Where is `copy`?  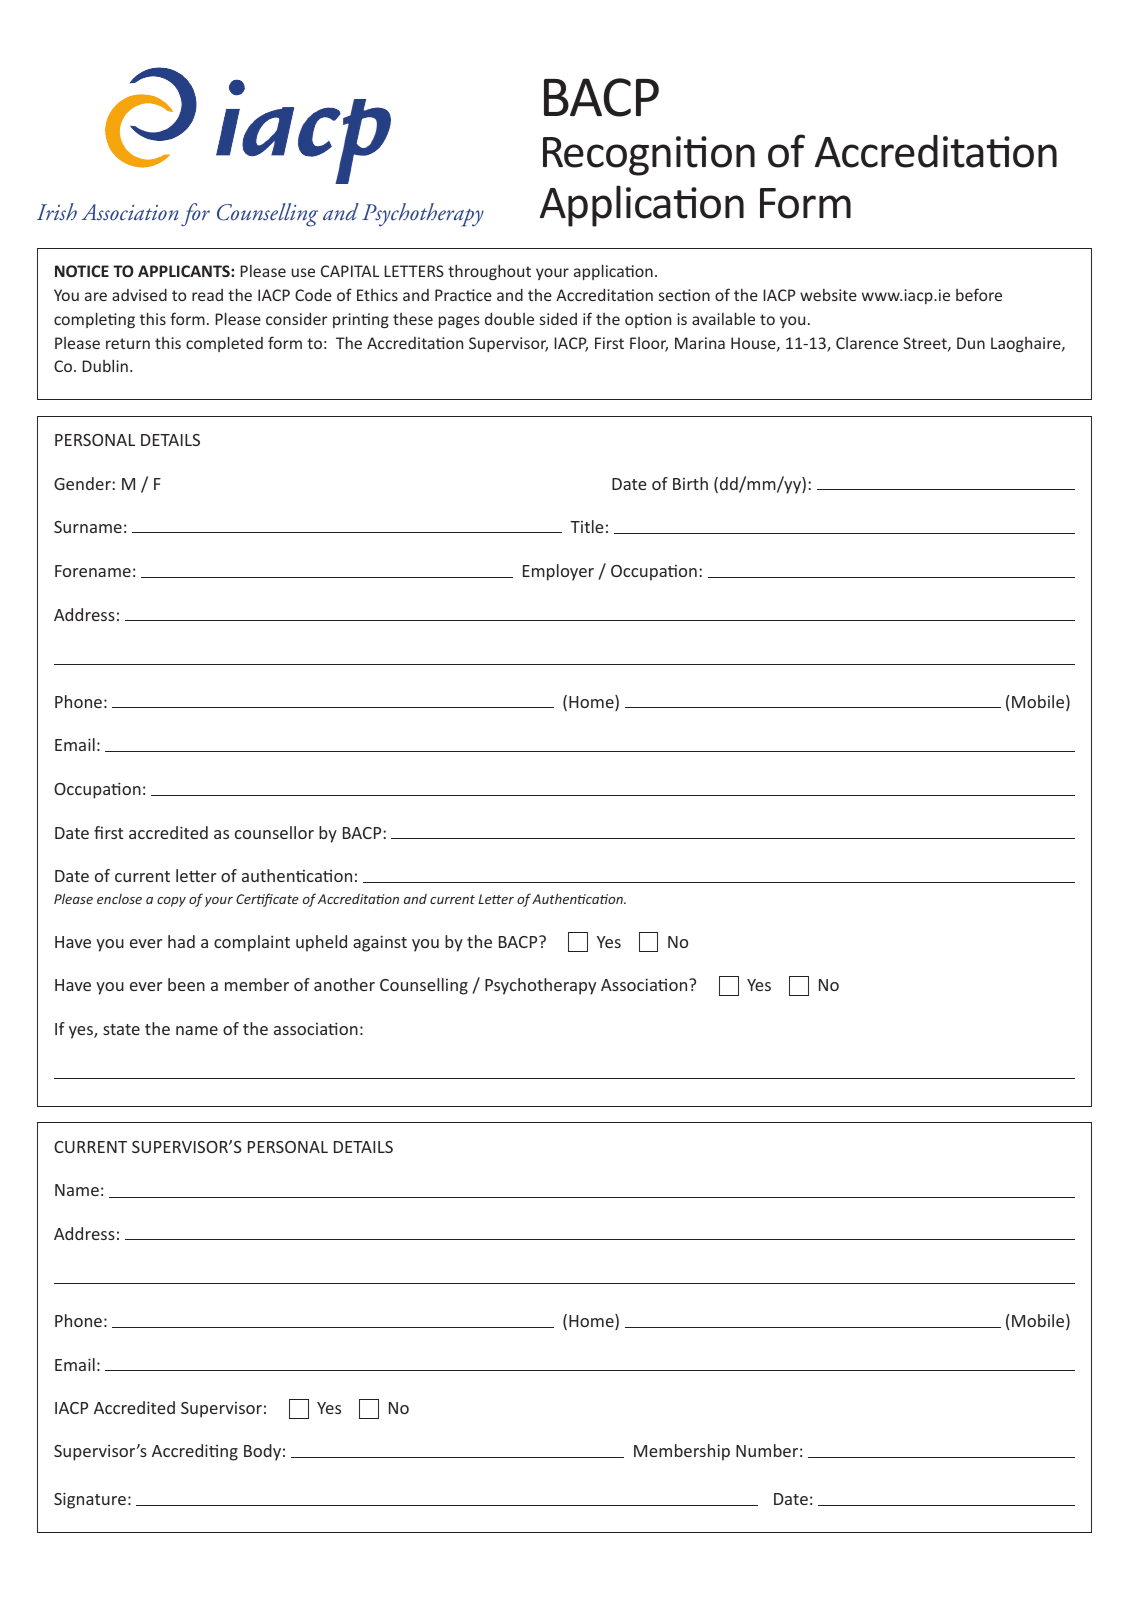 copy is located at coordinates (171, 902).
